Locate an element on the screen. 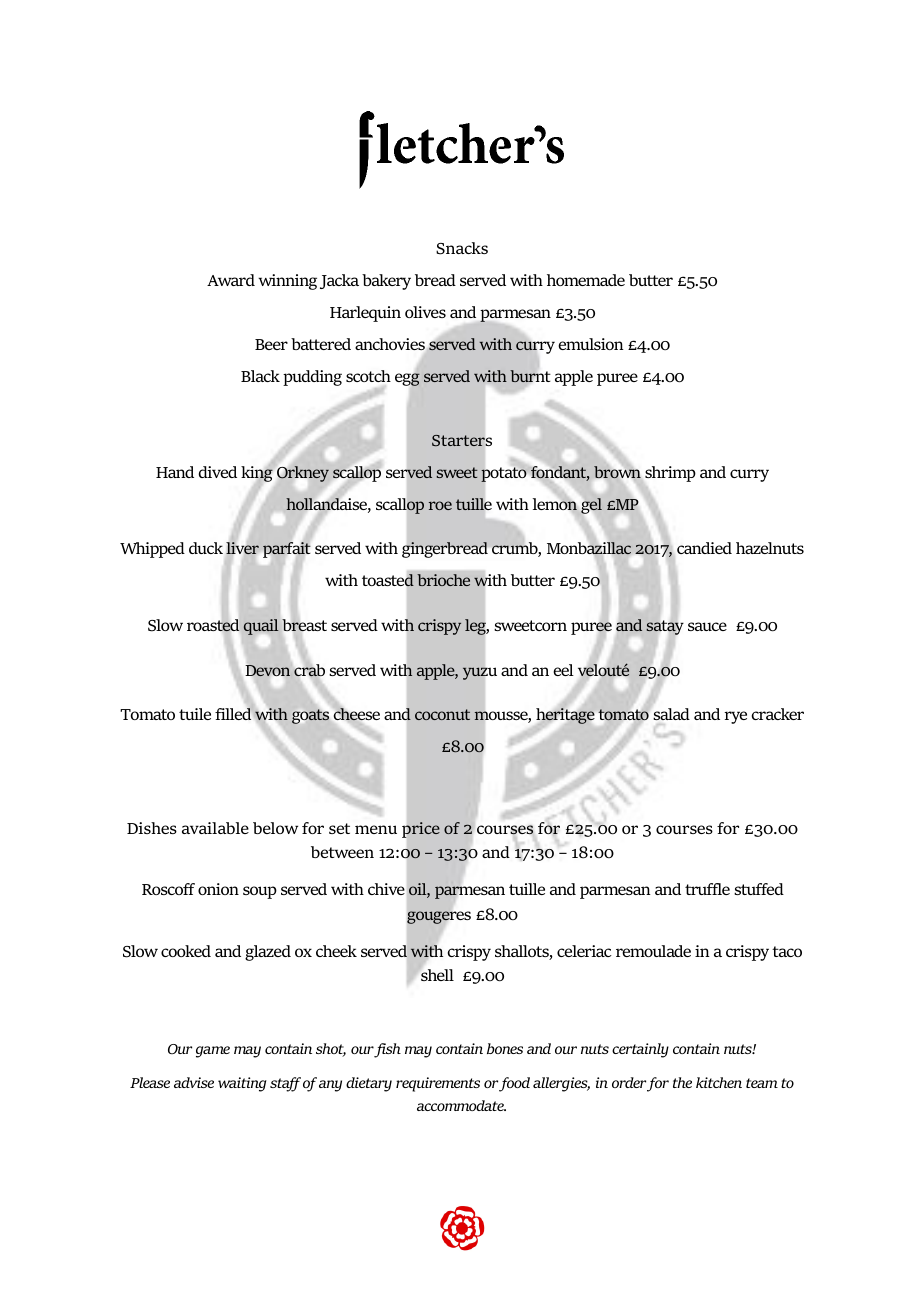 The height and width of the screenshot is (1308, 924). homemade is located at coordinates (586, 280).
